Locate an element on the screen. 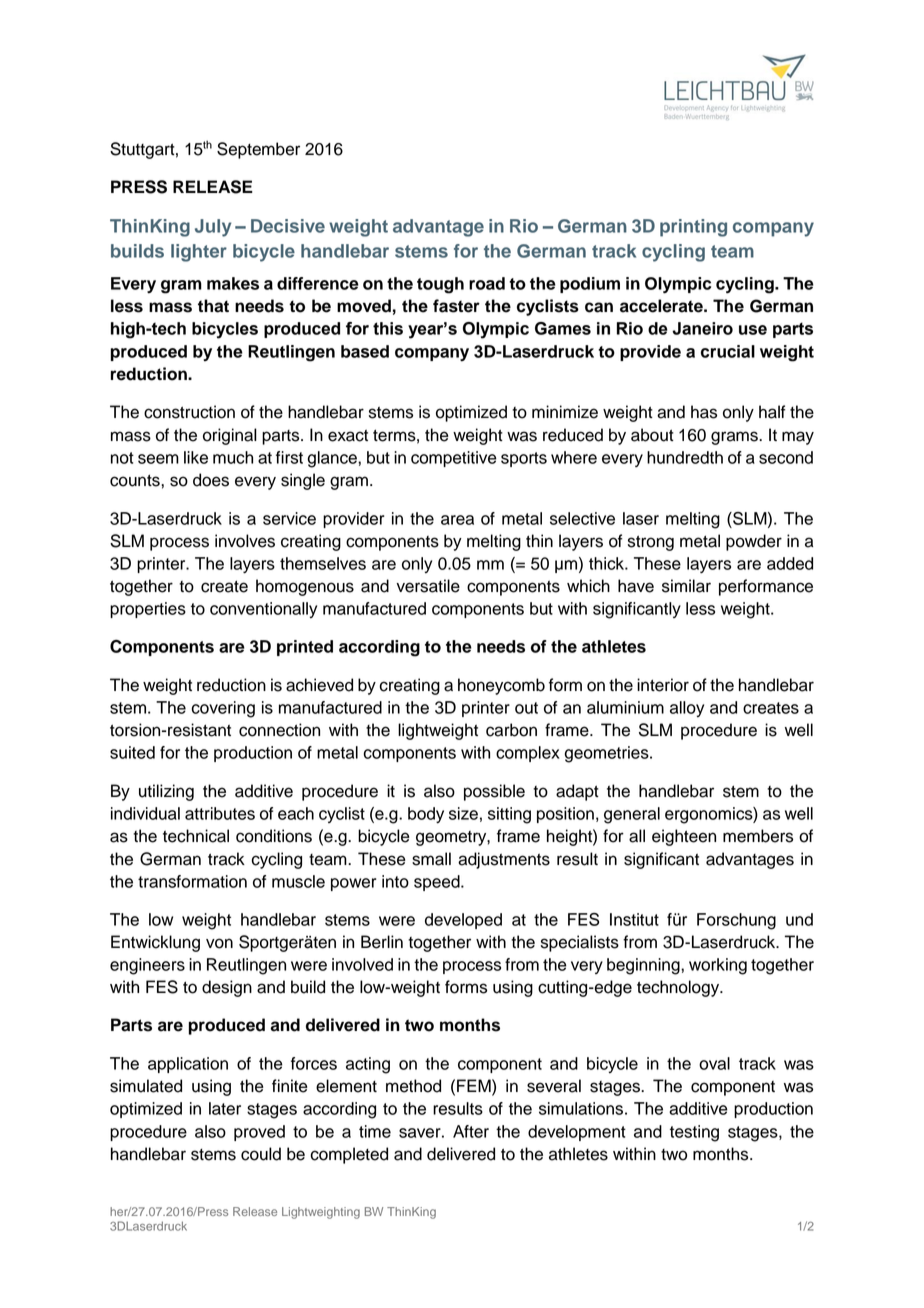 This screenshot has height=1308, width=924. testing is located at coordinates (694, 1133).
